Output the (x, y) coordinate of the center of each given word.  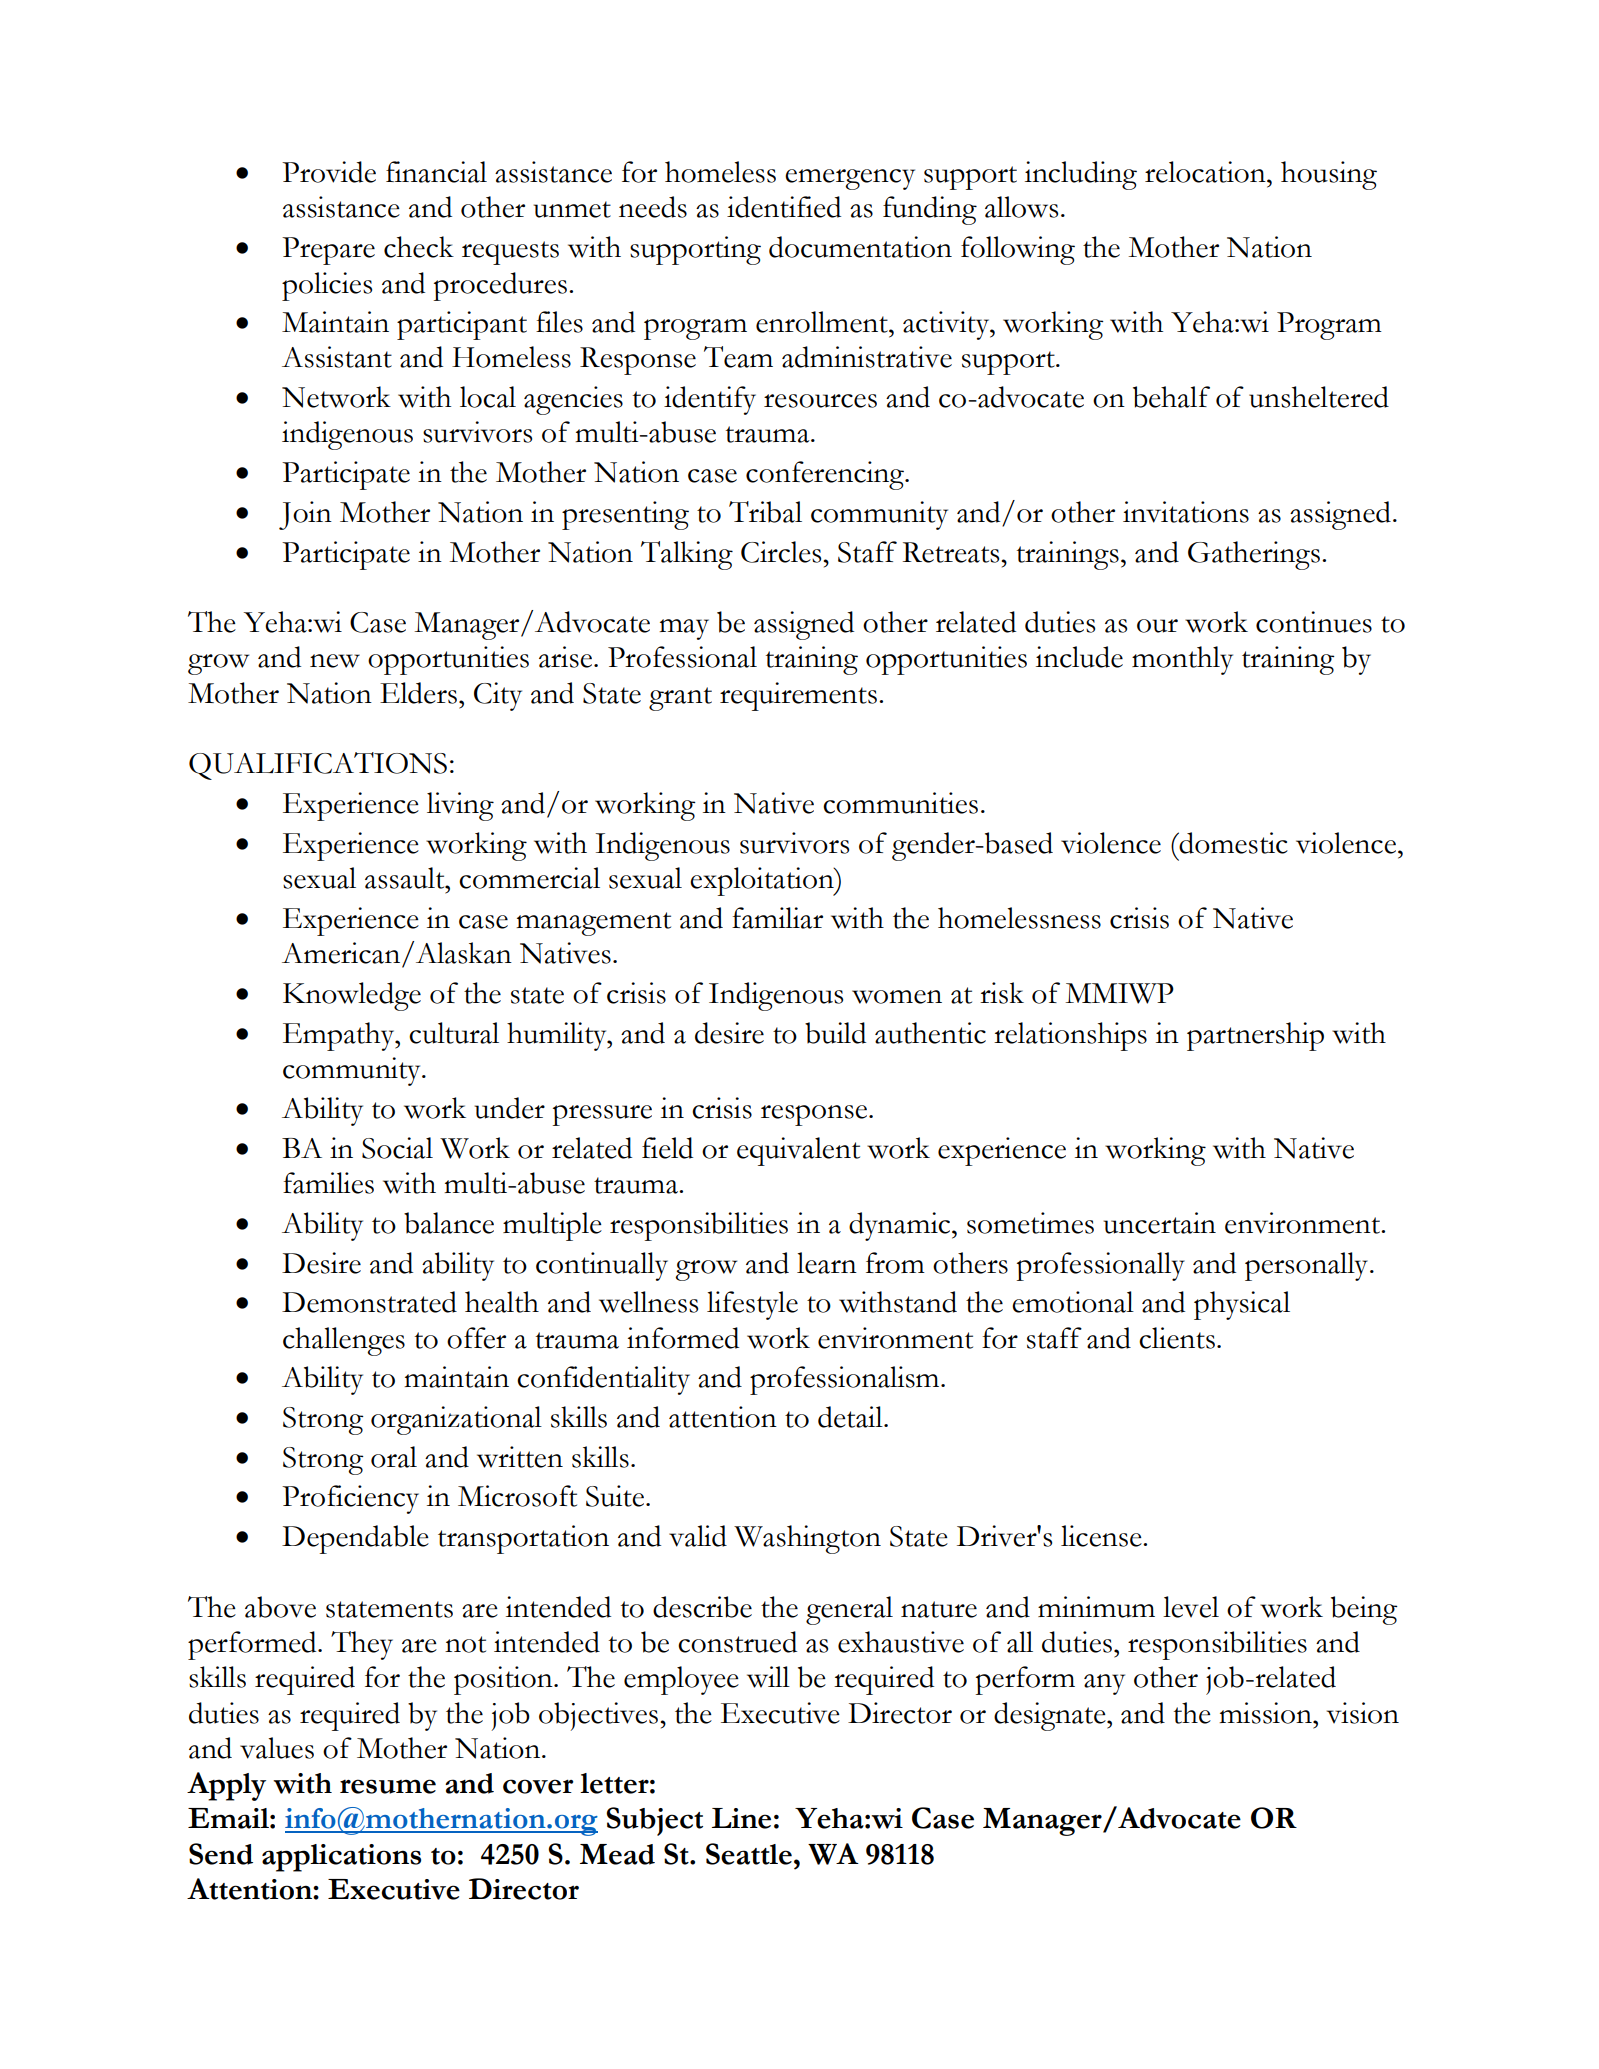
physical (1242, 1305)
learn (827, 1263)
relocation (1206, 172)
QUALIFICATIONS (318, 766)
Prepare (328, 251)
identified (784, 207)
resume (388, 1786)
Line (741, 1818)
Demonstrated (369, 1302)
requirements (798, 696)
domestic (1232, 843)
